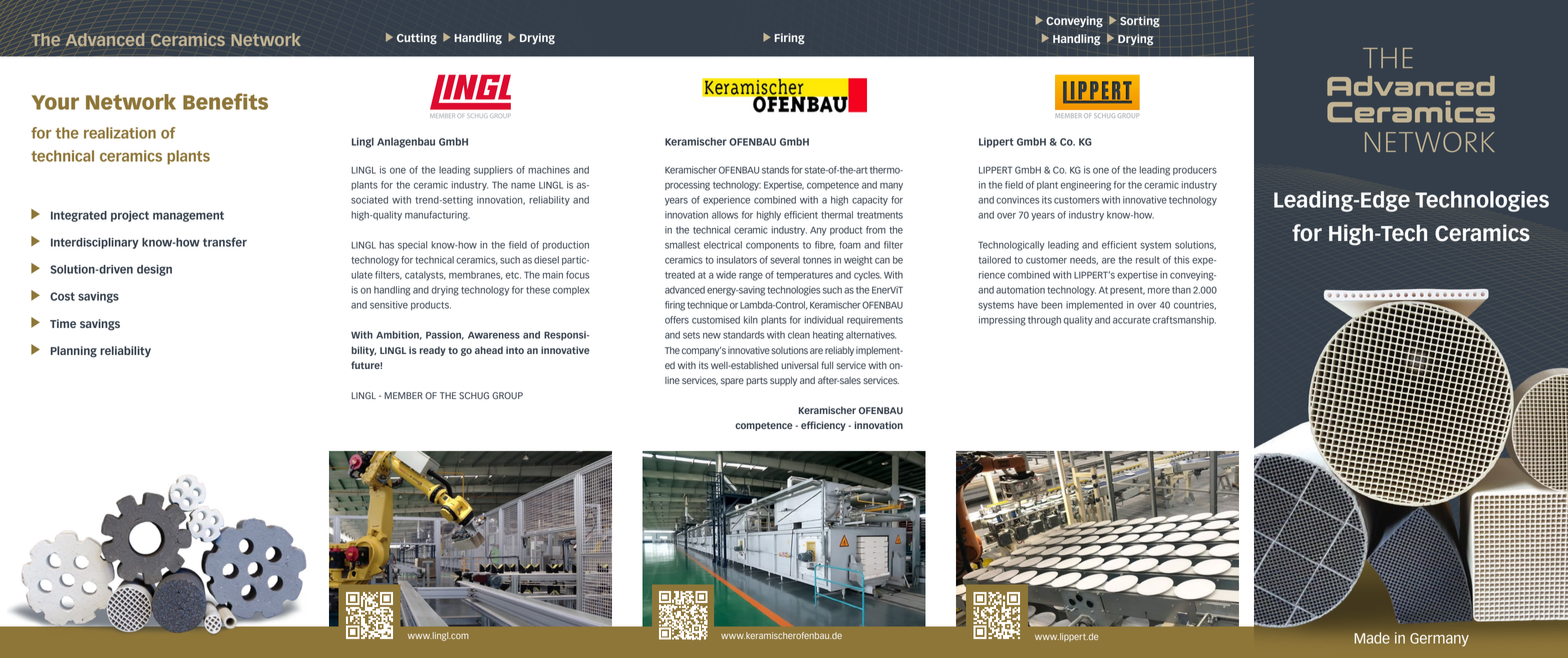 The image size is (1568, 658). I want to click on efficiency, so click(823, 426).
